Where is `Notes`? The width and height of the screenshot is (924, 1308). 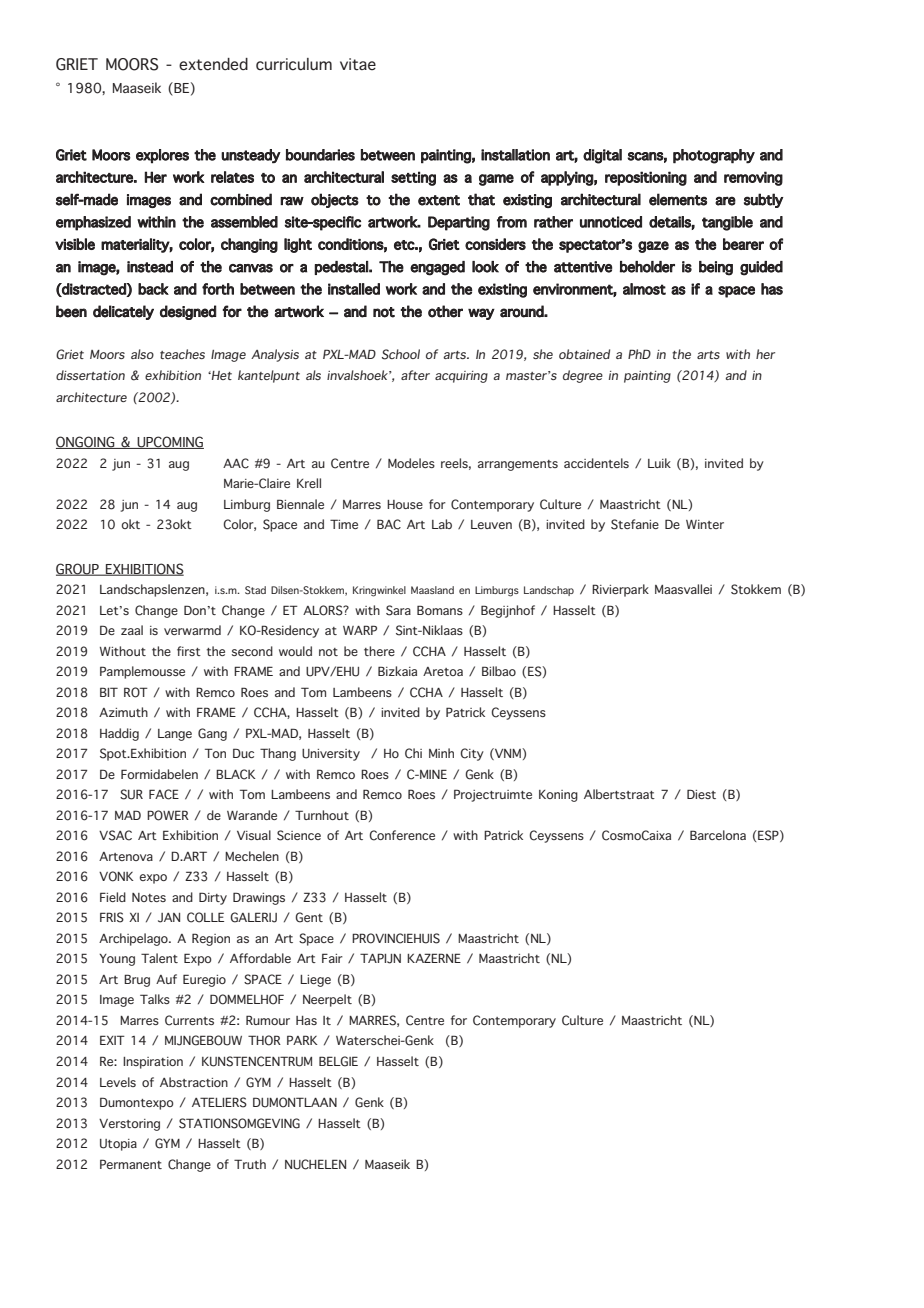 Notes is located at coordinates (149, 897).
